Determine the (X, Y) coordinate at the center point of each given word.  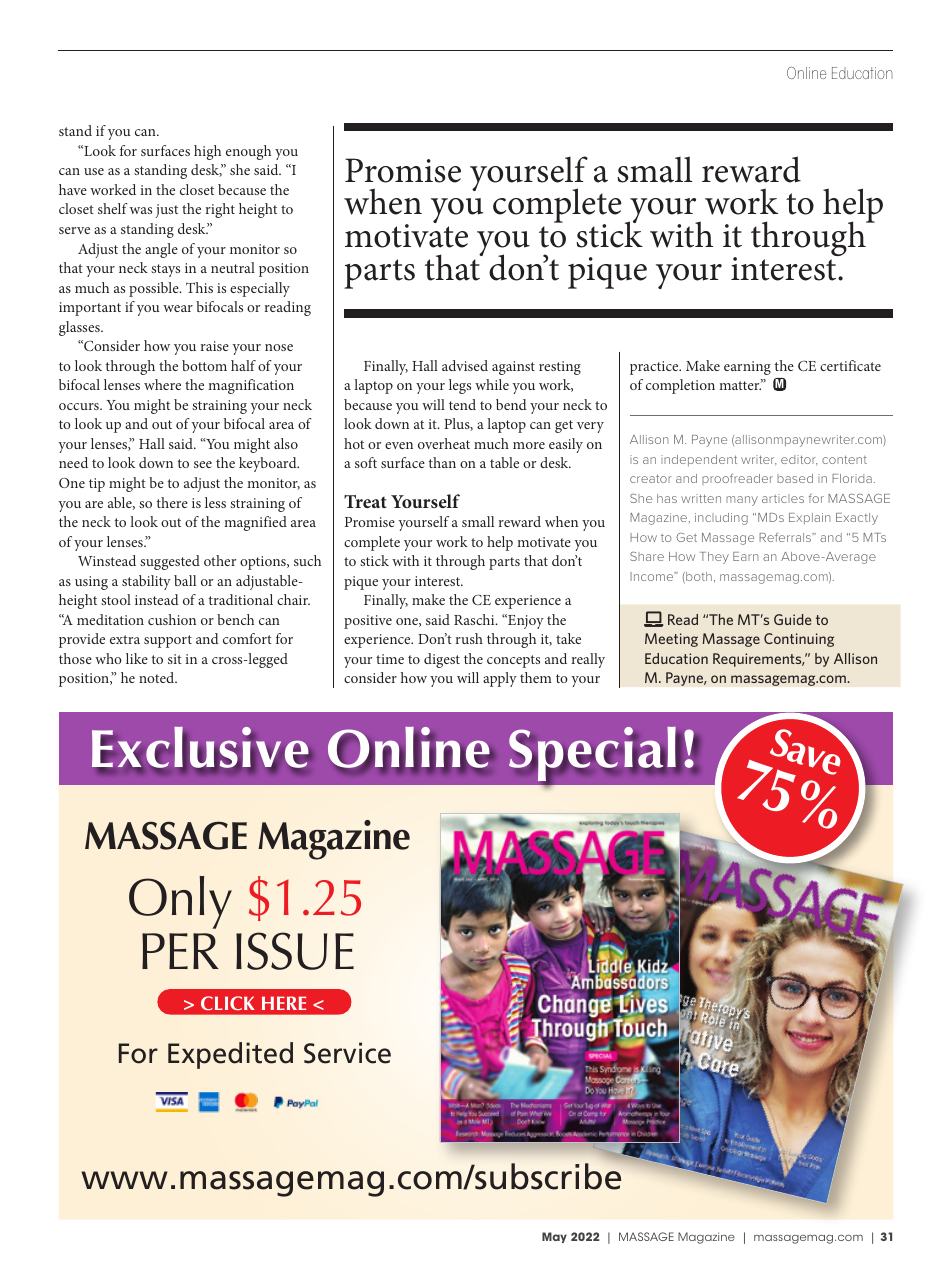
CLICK (228, 1003)
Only (180, 902)
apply (500, 679)
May (554, 1237)
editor (799, 460)
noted (158, 677)
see (203, 464)
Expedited (230, 1055)
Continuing (799, 640)
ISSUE (295, 951)
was (141, 210)
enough (248, 152)
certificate (850, 365)
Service (347, 1053)
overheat (444, 443)
